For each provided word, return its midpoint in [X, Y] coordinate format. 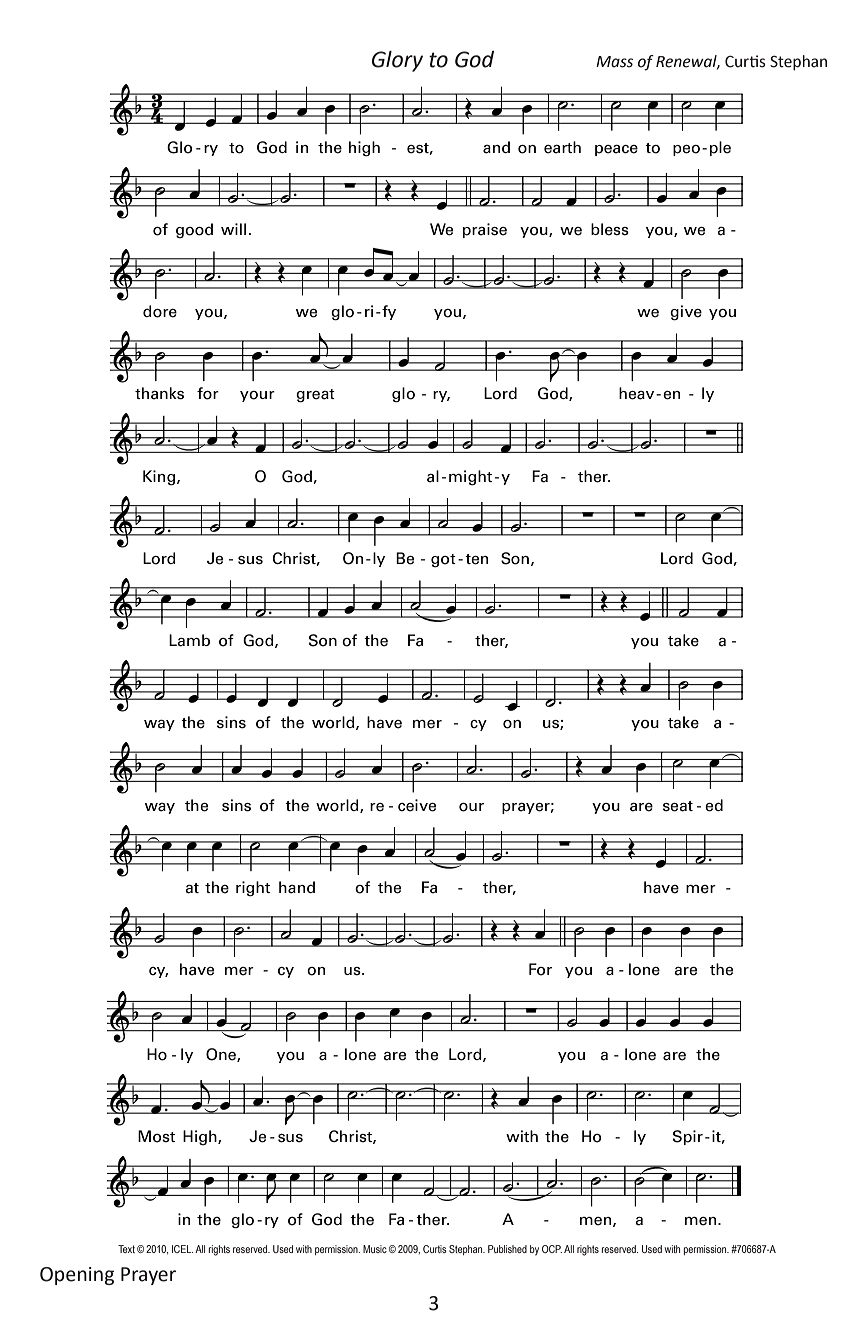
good [194, 230]
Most [156, 1136]
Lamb [189, 640]
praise [485, 230]
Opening [77, 1276]
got [443, 560]
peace [616, 150]
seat [678, 806]
